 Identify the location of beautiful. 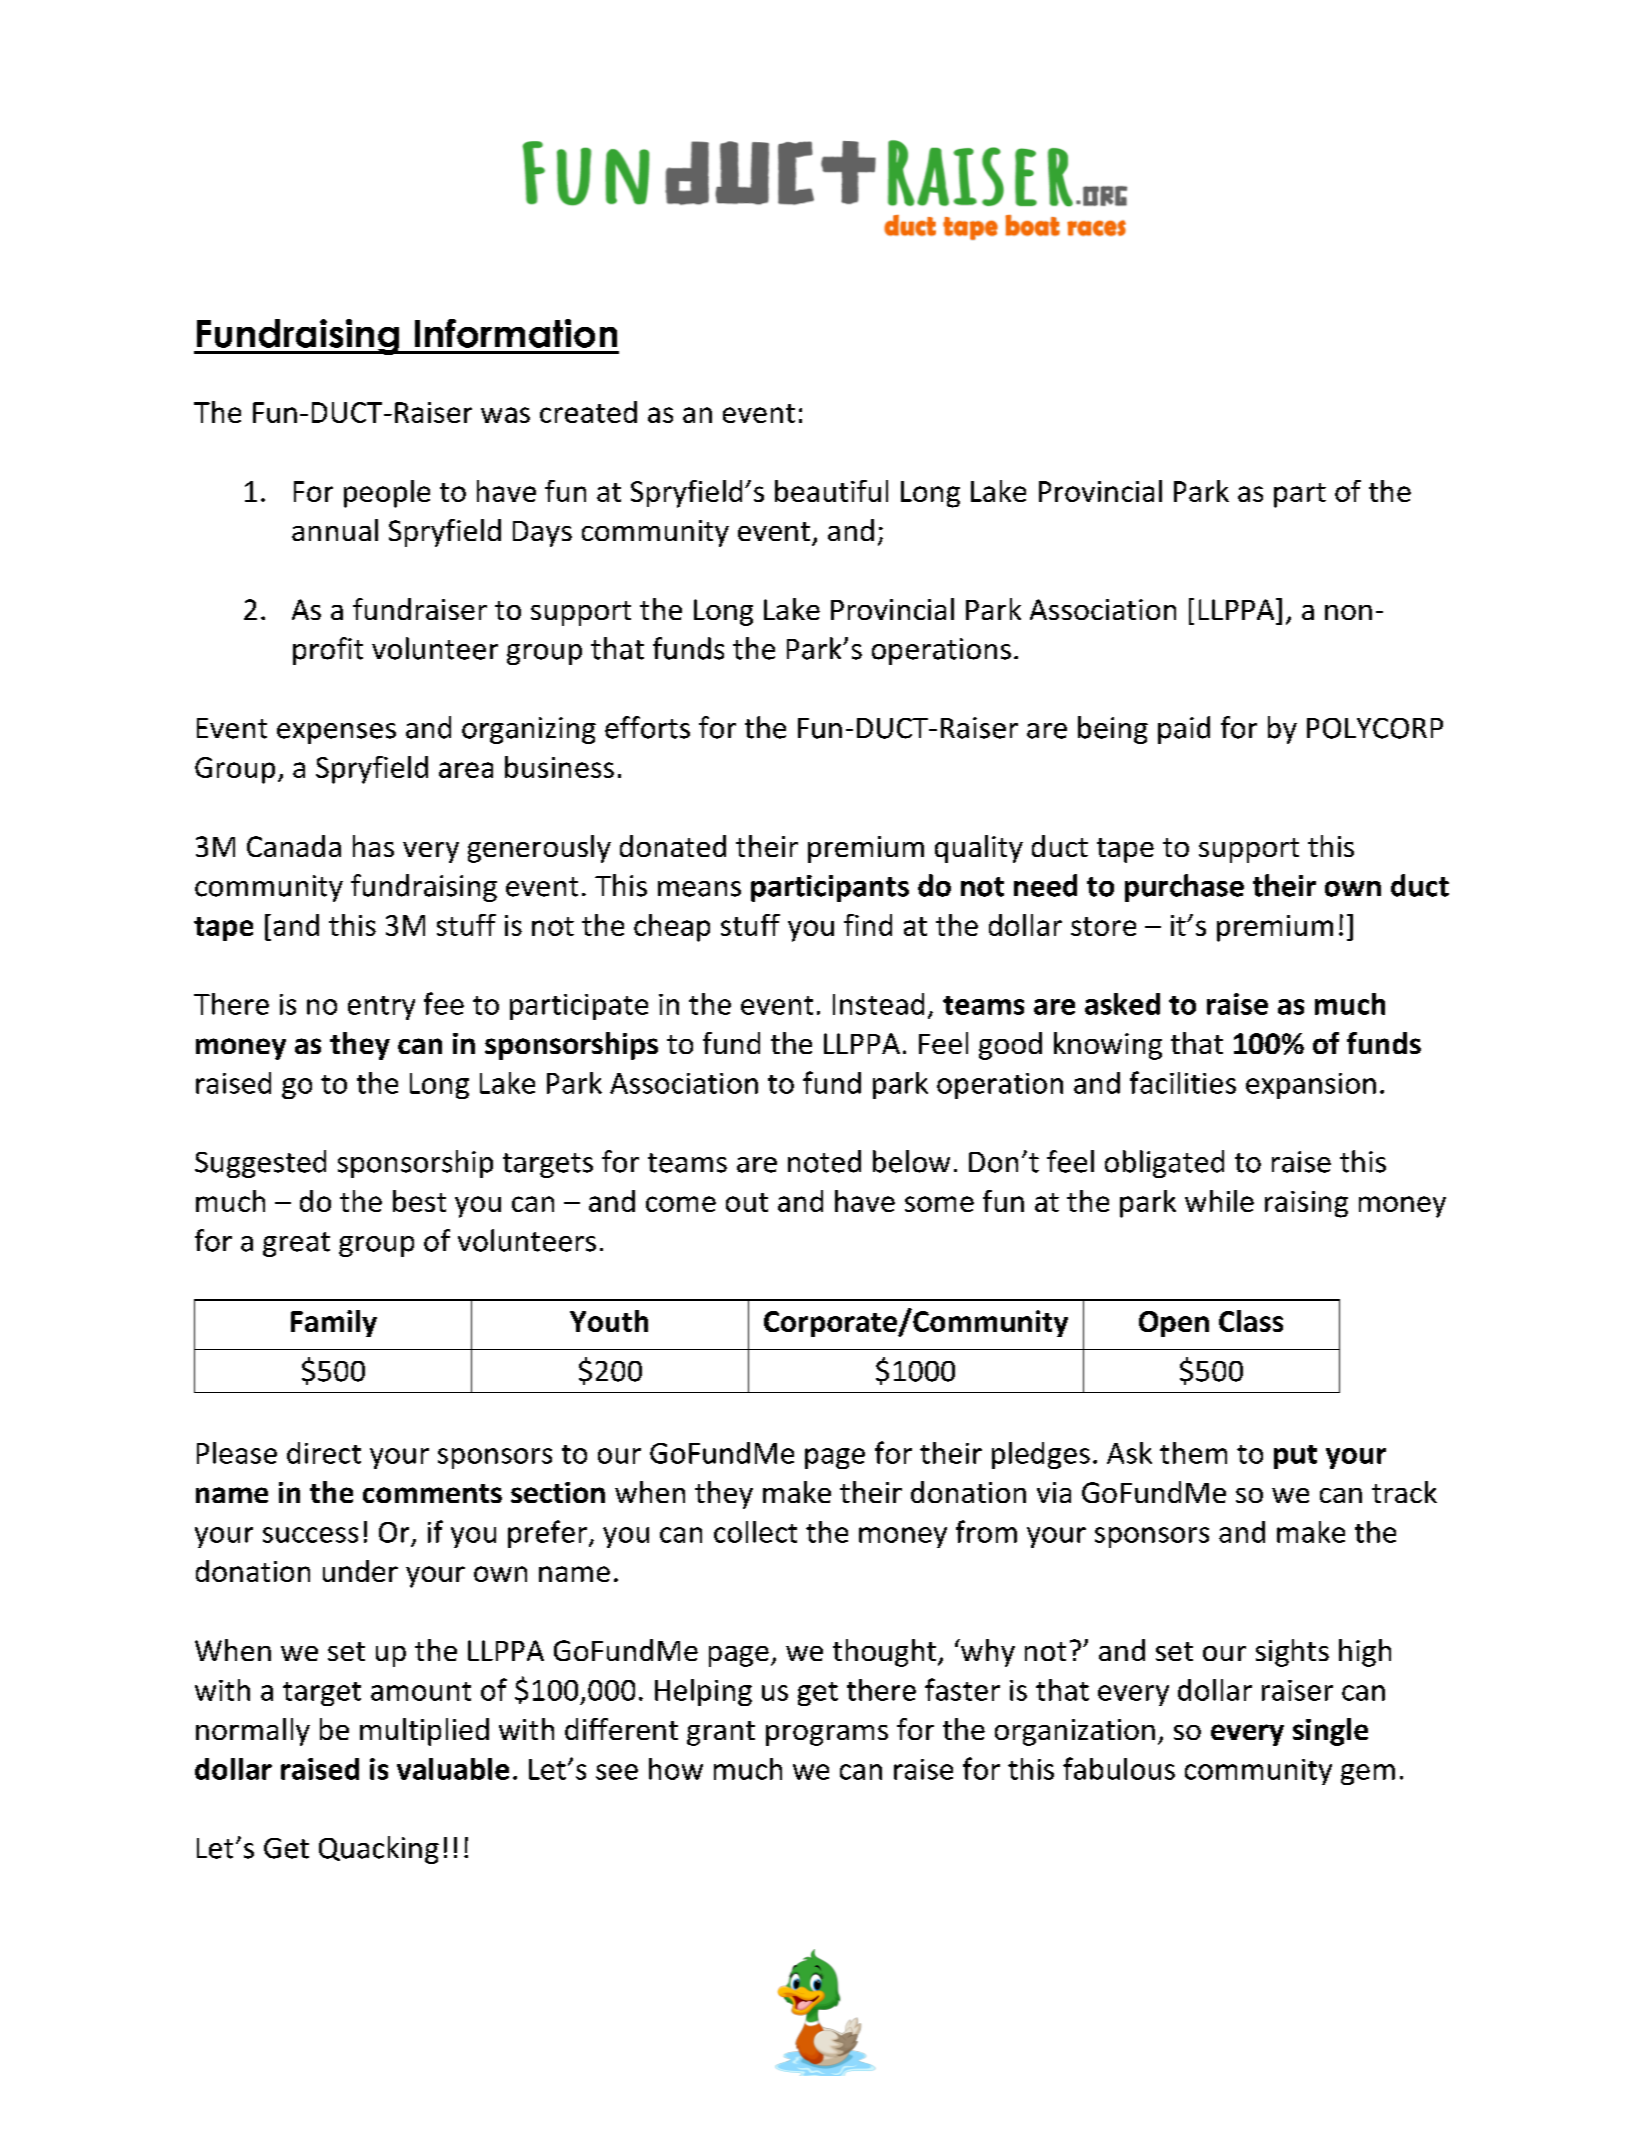
(831, 491).
